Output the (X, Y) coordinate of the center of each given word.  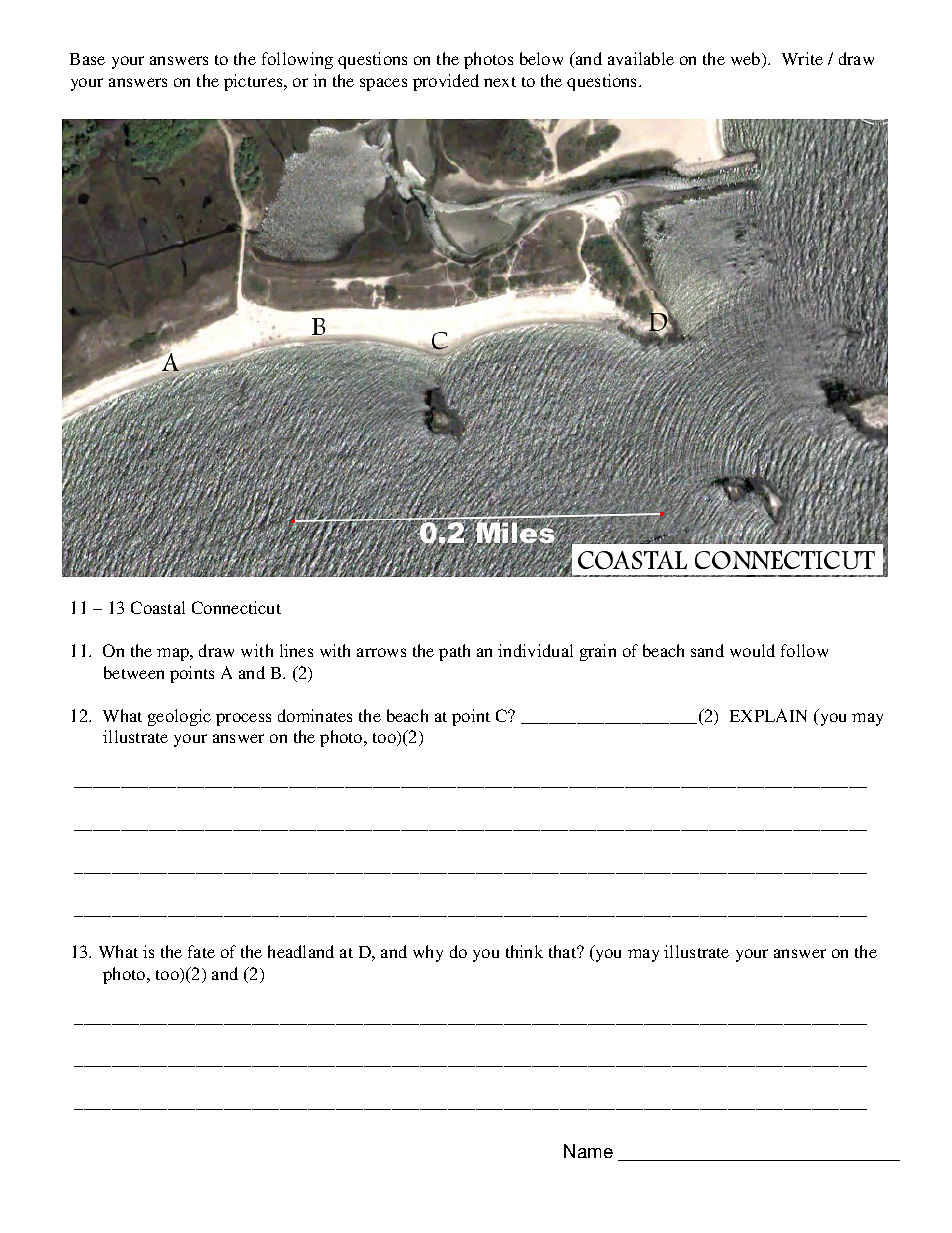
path (454, 652)
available (641, 58)
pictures (254, 82)
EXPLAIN (768, 715)
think (524, 951)
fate (201, 951)
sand (707, 650)
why (428, 953)
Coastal (158, 607)
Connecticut (236, 607)
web (747, 60)
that (564, 951)
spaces (383, 84)
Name (588, 1151)
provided (446, 82)
